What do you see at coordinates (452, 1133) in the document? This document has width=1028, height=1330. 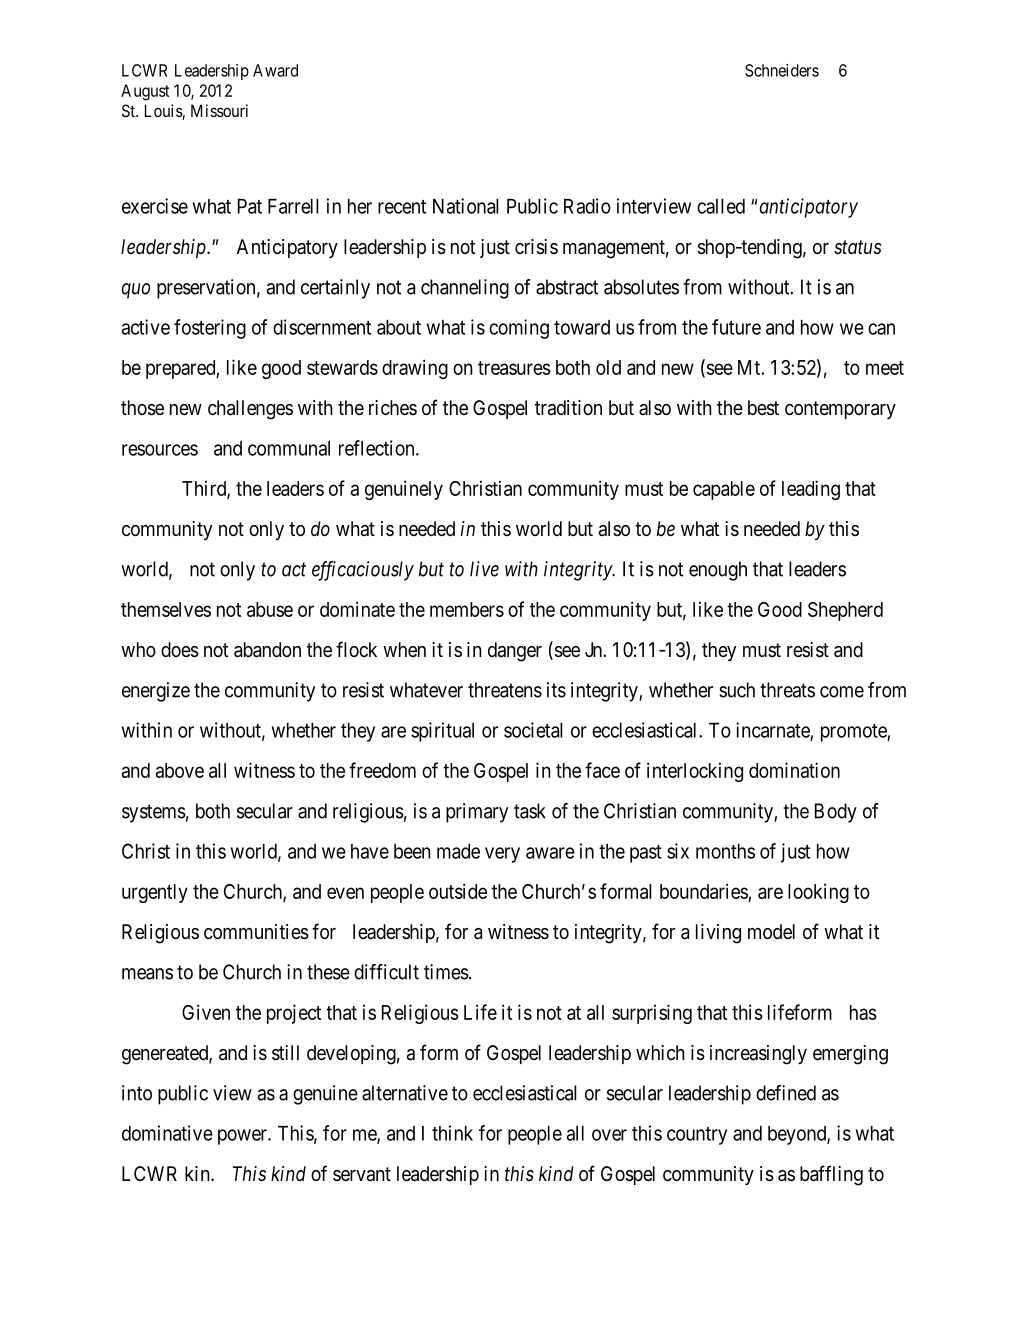 I see `think` at bounding box center [452, 1133].
